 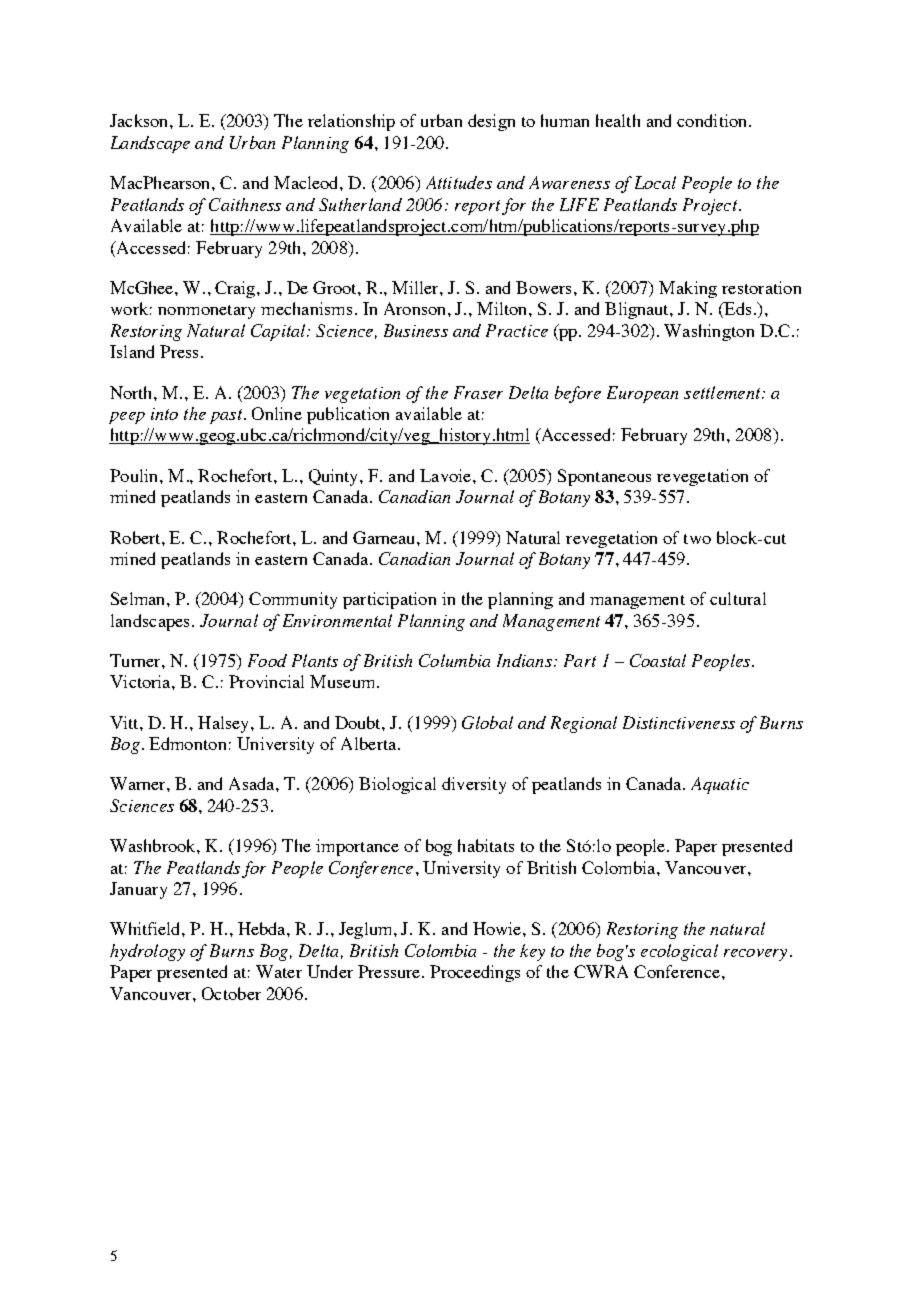 What do you see at coordinates (416, 330) in the screenshot?
I see `Business` at bounding box center [416, 330].
